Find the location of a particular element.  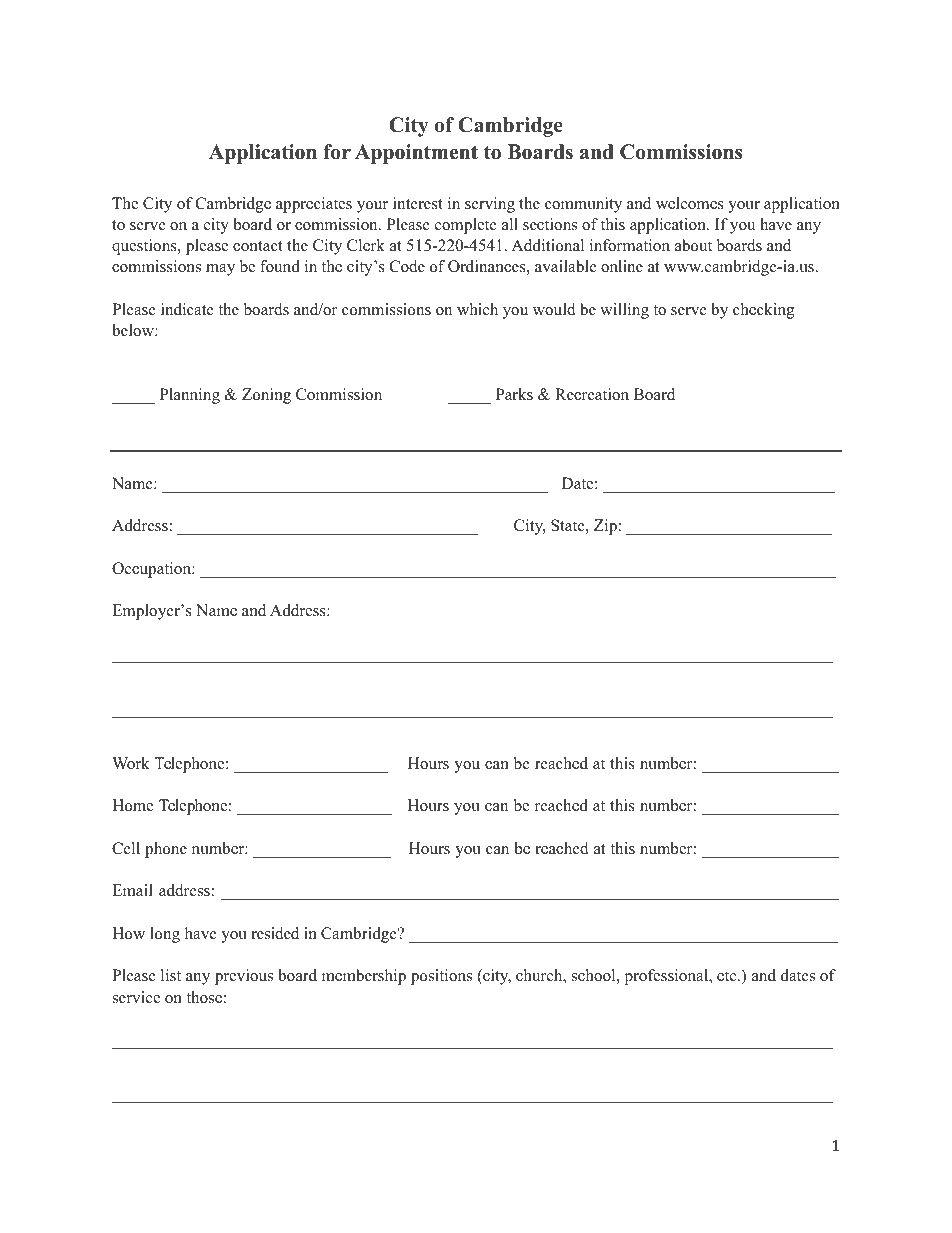

Planning is located at coordinates (190, 396).
